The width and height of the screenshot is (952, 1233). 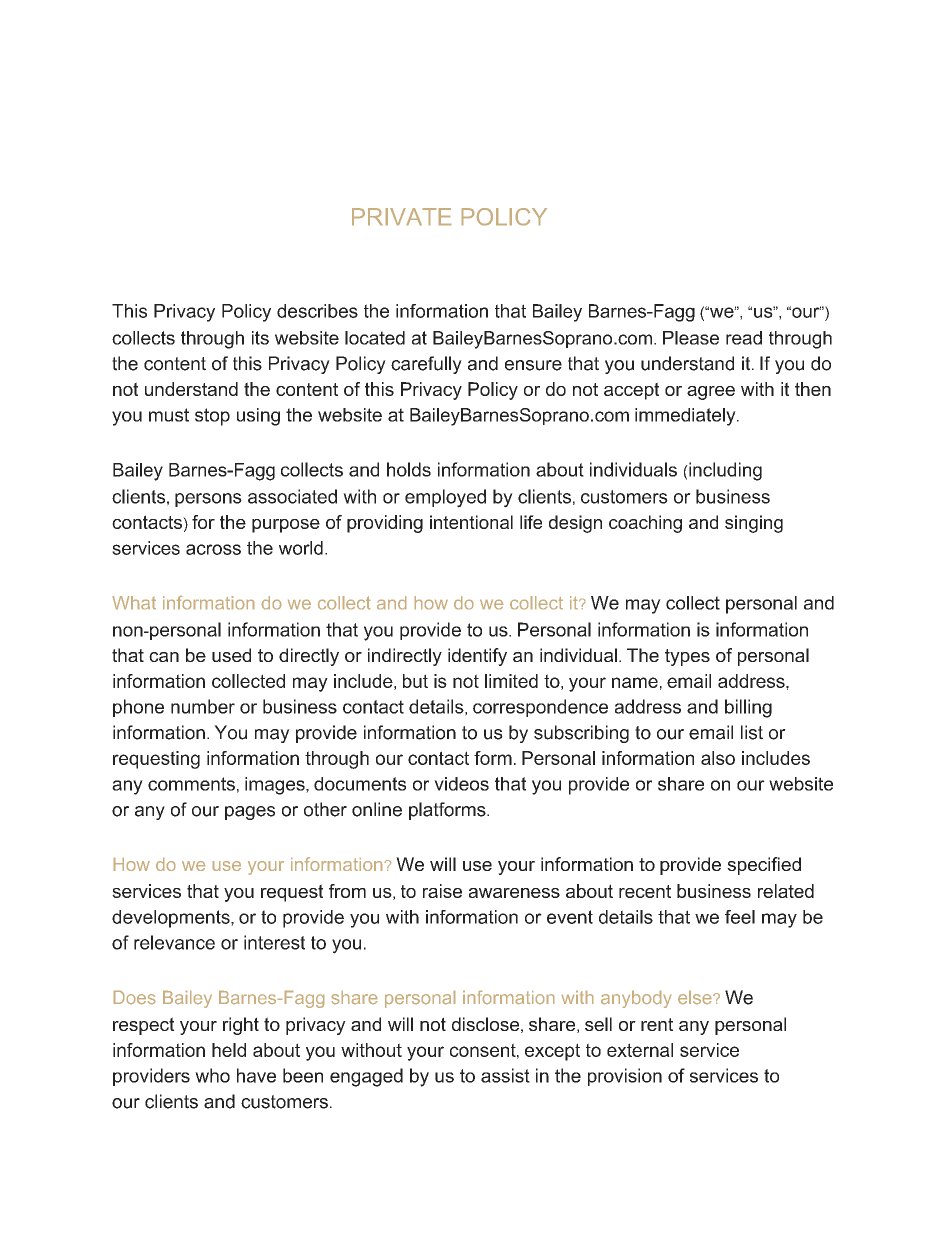 What do you see at coordinates (191, 784) in the screenshot?
I see `comments` at bounding box center [191, 784].
